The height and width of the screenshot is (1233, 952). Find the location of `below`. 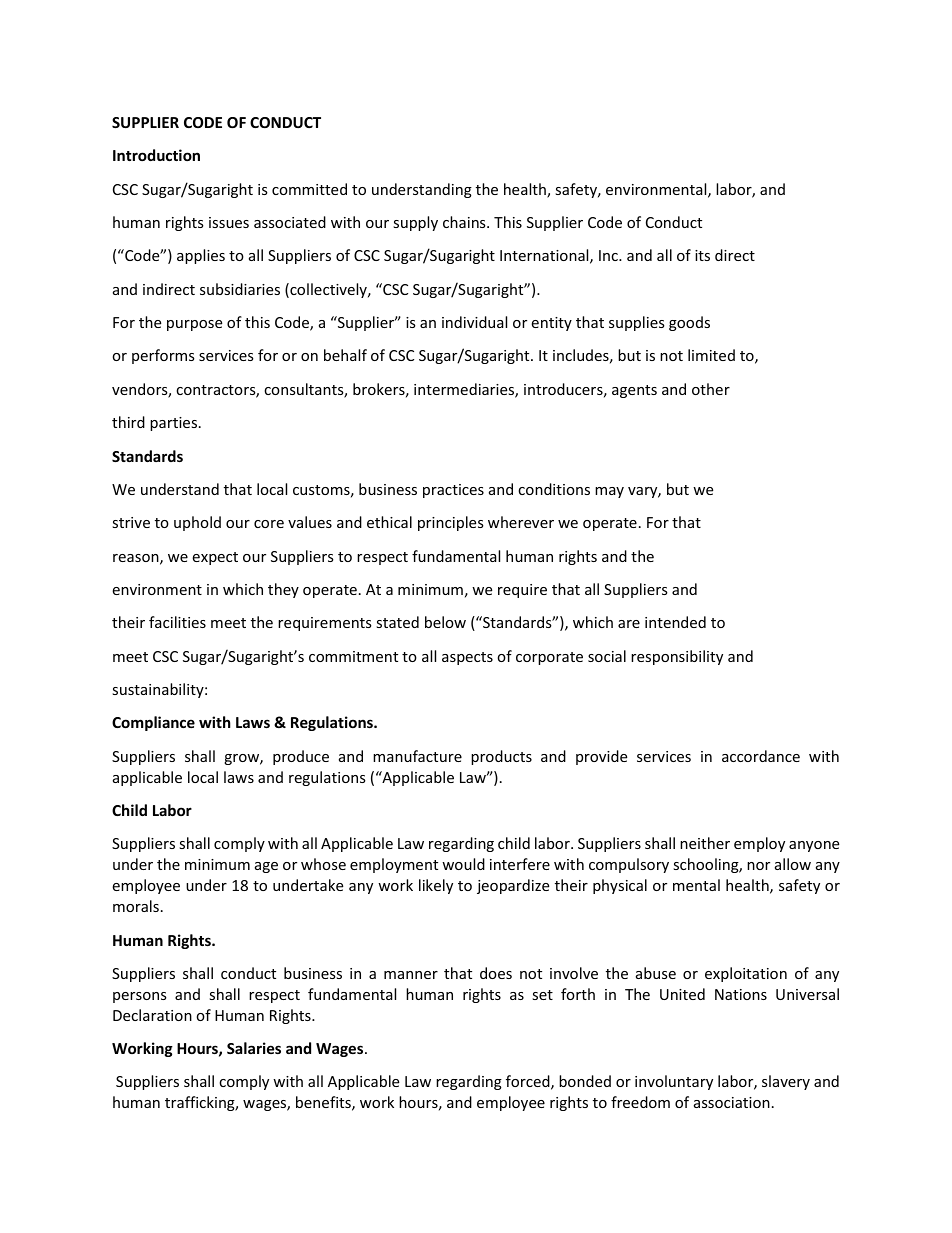

below is located at coordinates (445, 622).
